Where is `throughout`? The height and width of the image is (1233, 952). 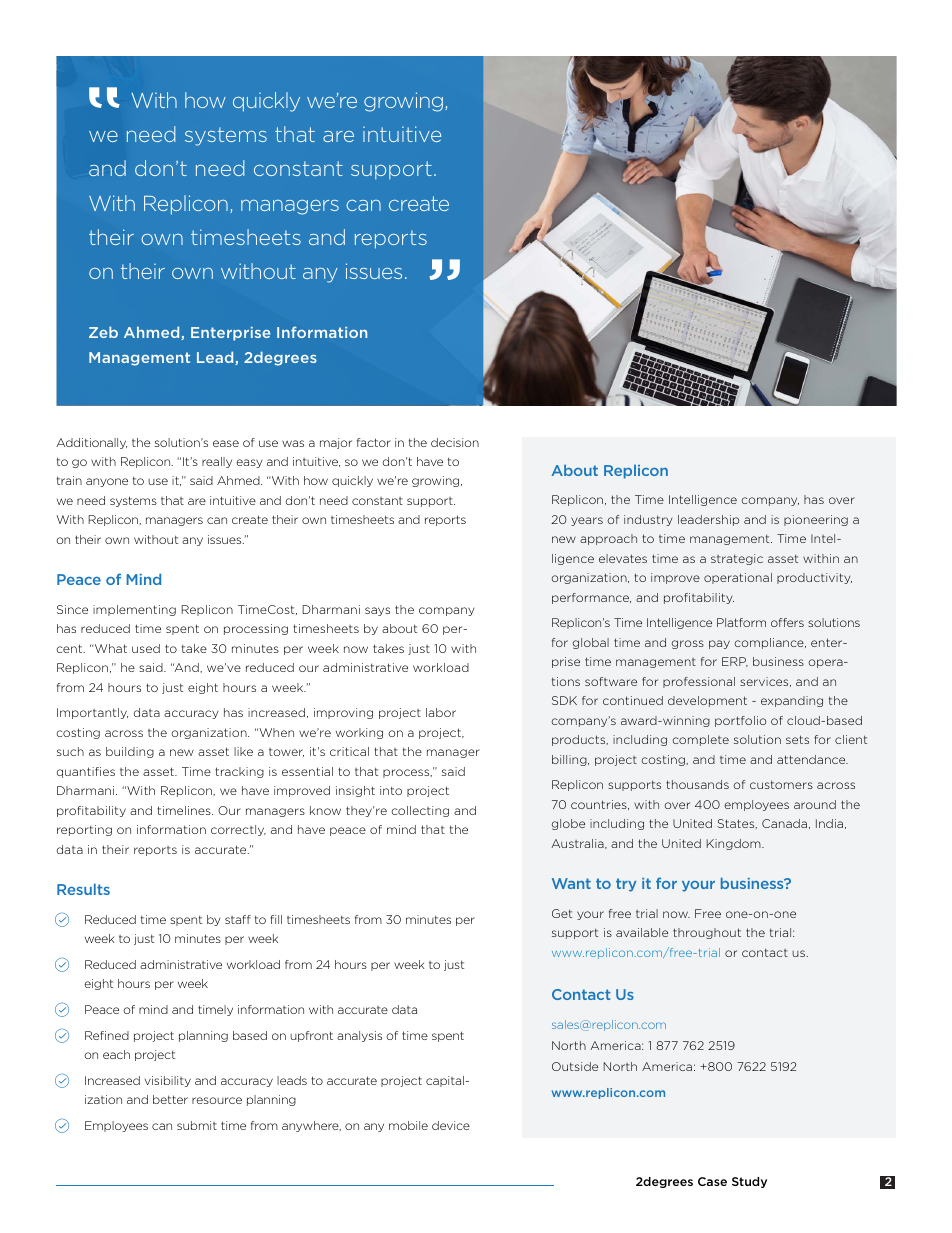
throughout is located at coordinates (707, 933).
